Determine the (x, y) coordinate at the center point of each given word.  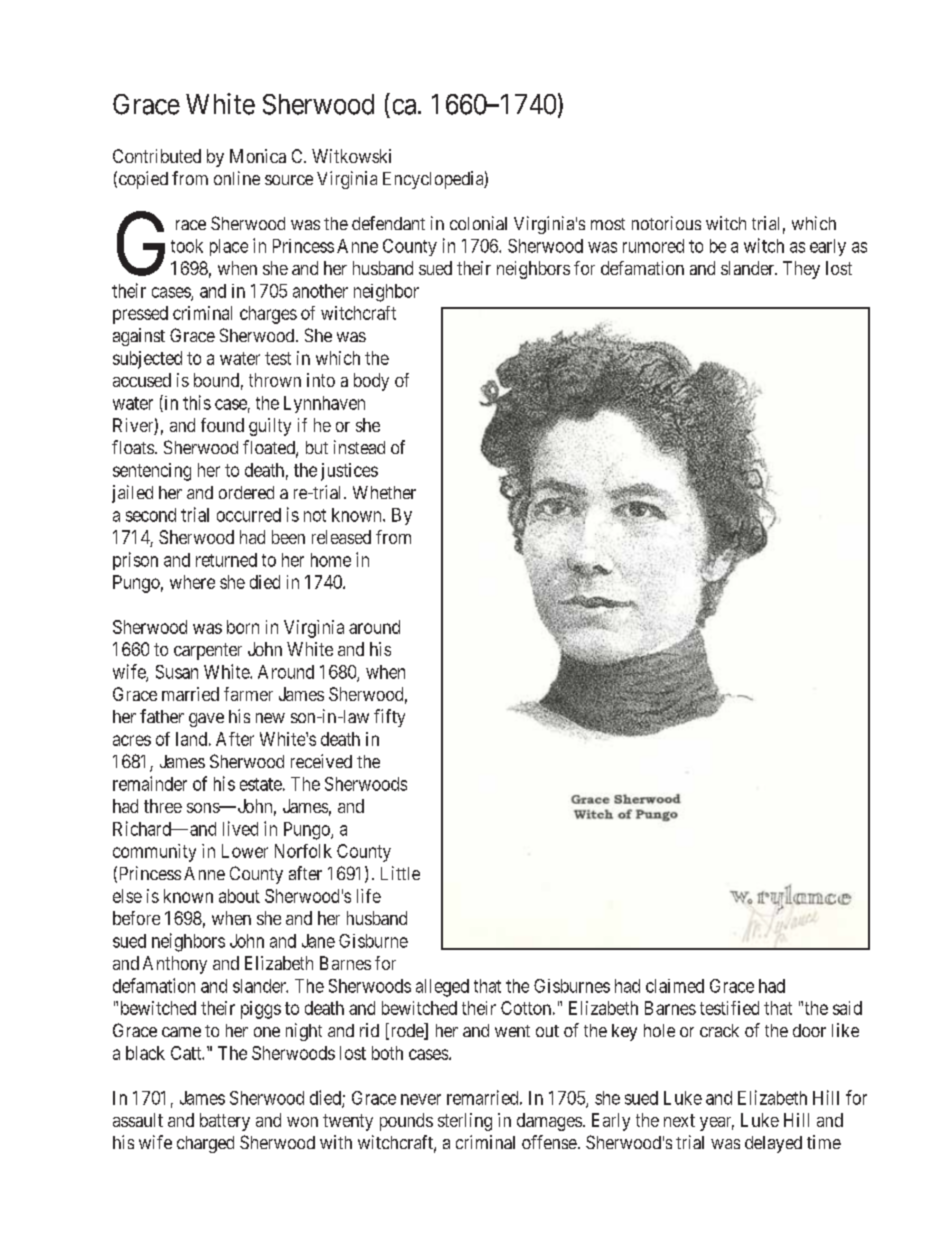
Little (400, 873)
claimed (675, 986)
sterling (465, 1122)
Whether (384, 492)
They (801, 270)
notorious (666, 223)
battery (225, 1122)
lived (240, 828)
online (237, 178)
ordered (246, 492)
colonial (478, 223)
